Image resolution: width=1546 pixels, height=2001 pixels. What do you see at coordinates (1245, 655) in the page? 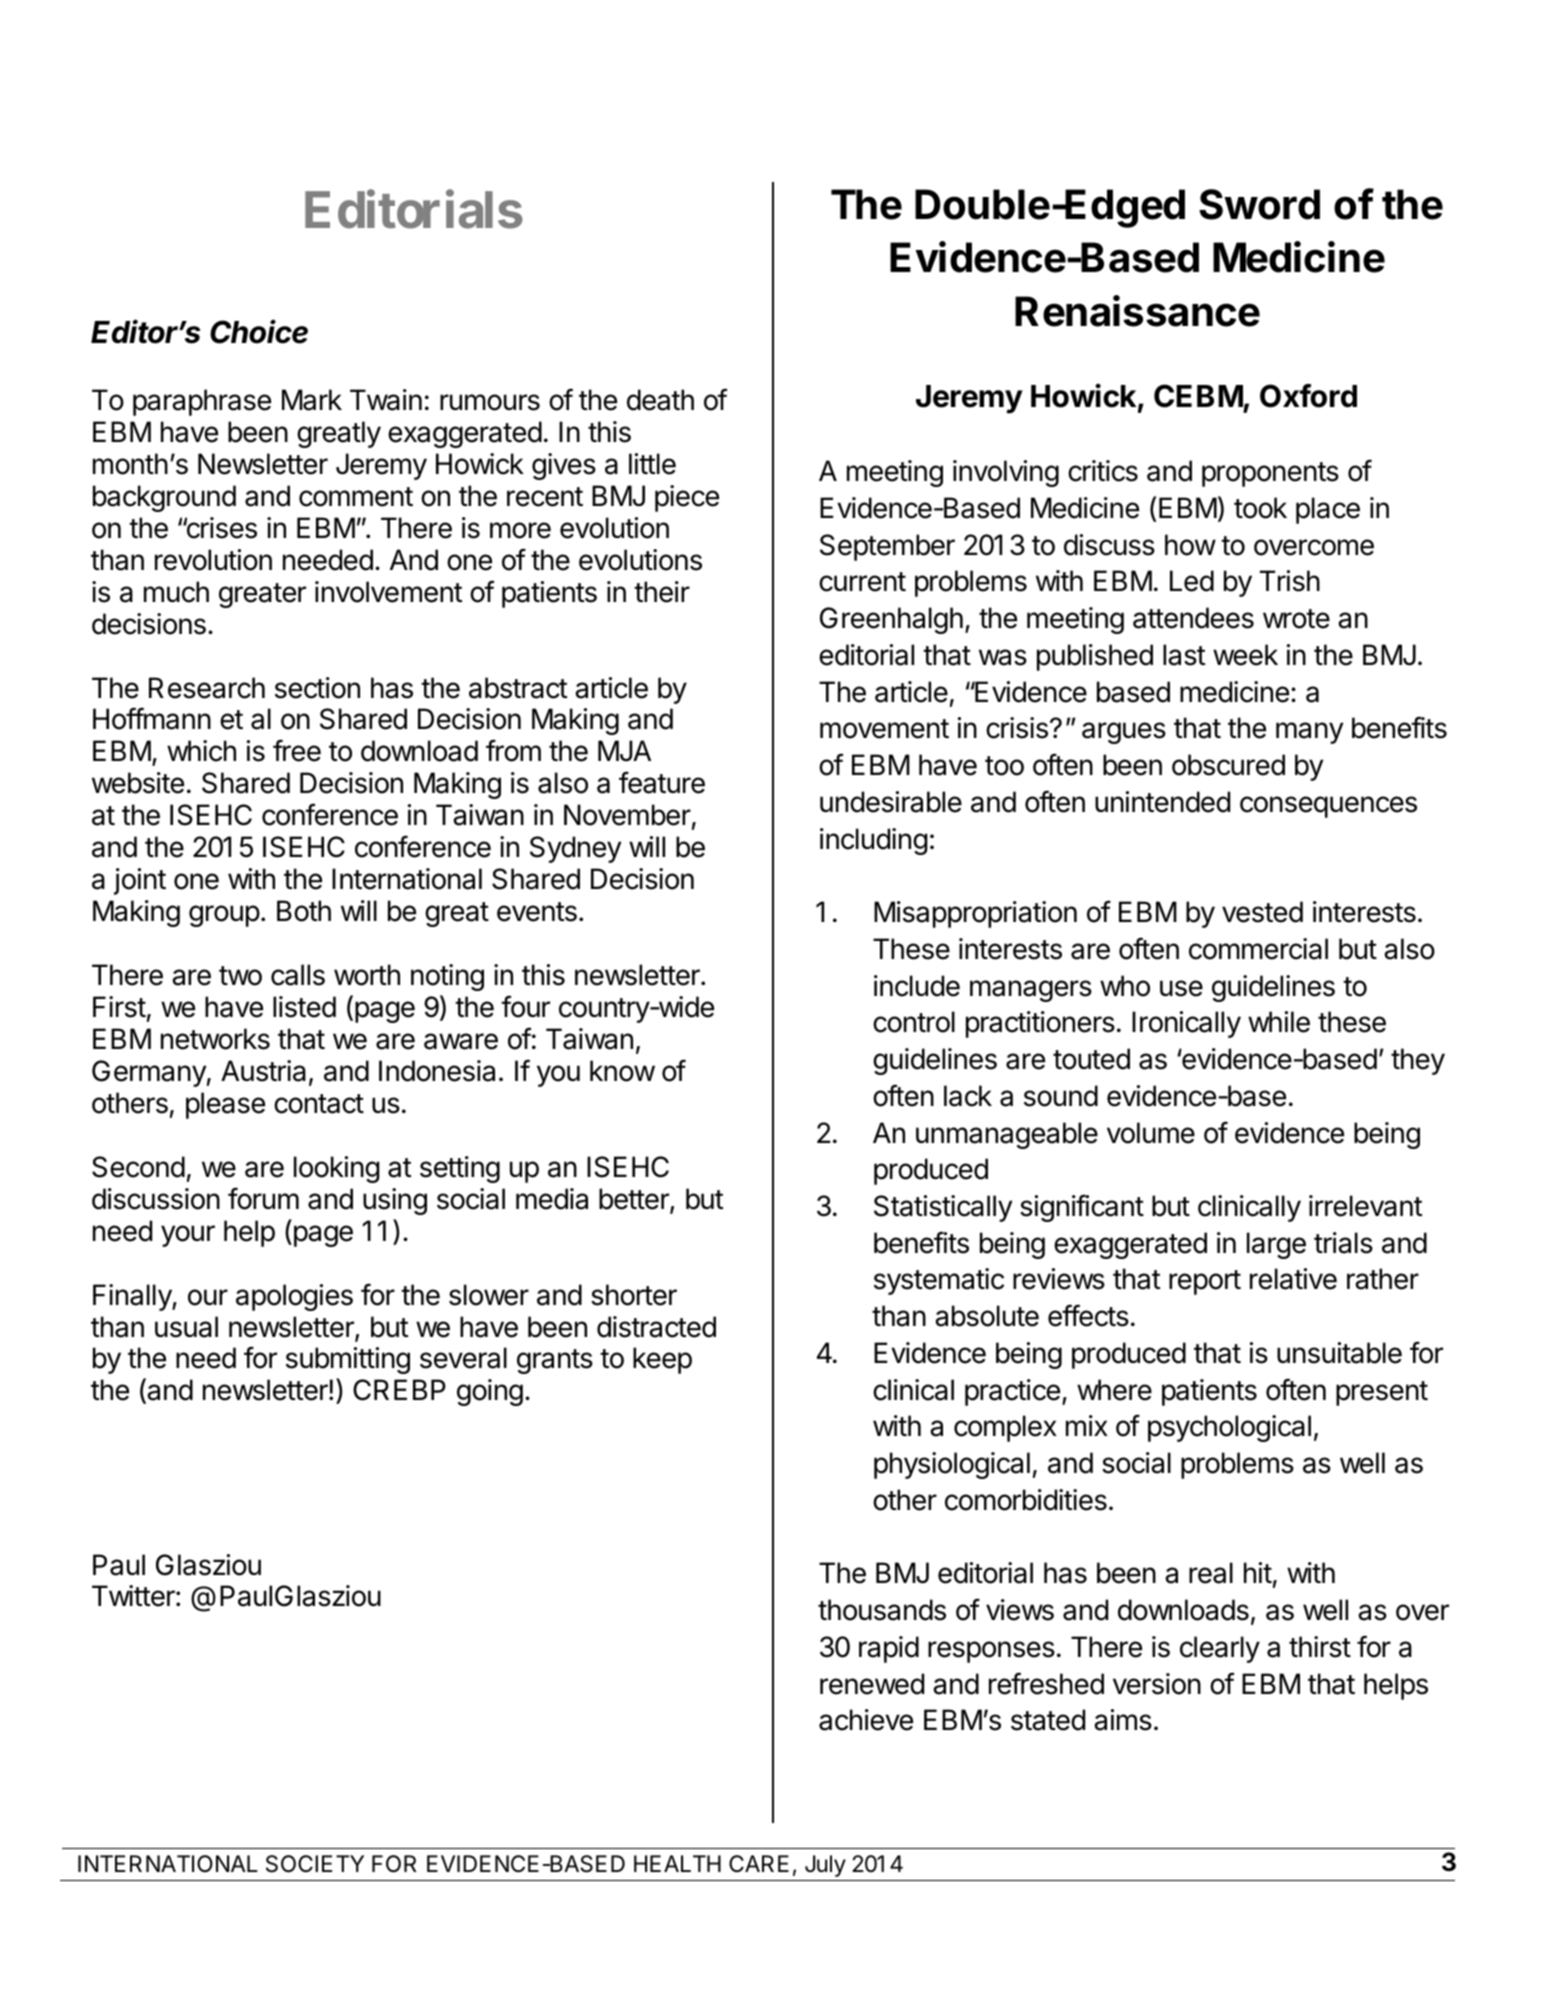
I see `week` at bounding box center [1245, 655].
